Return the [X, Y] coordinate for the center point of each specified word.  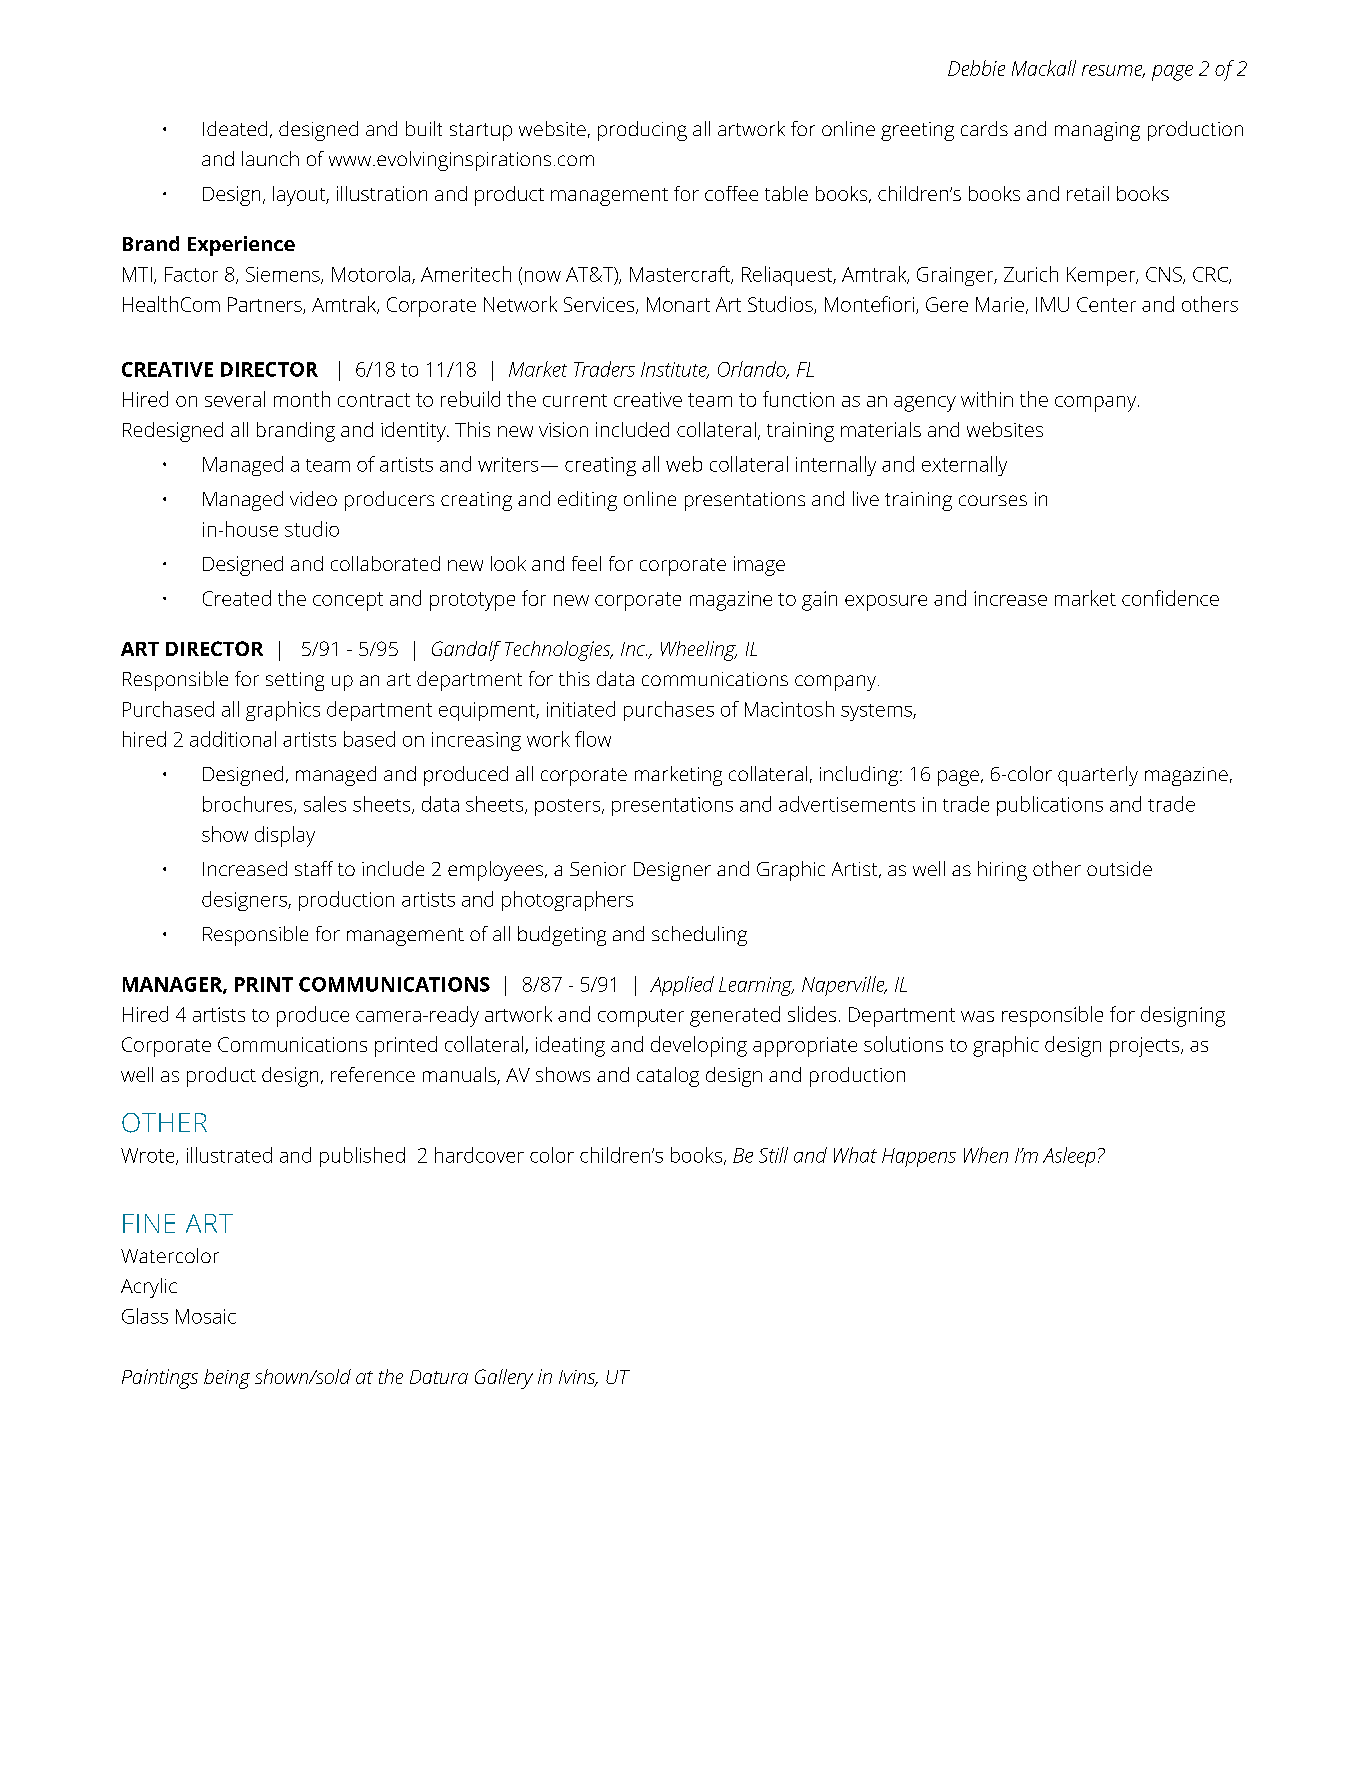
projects [1146, 1047]
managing [1097, 131]
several [235, 399]
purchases [669, 711]
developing [699, 1046]
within [987, 399]
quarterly [1098, 776]
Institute [675, 370]
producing [642, 131]
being [227, 1379]
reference [373, 1074]
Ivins [578, 1378]
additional [233, 739]
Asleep [1069, 1157]
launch [270, 158]
